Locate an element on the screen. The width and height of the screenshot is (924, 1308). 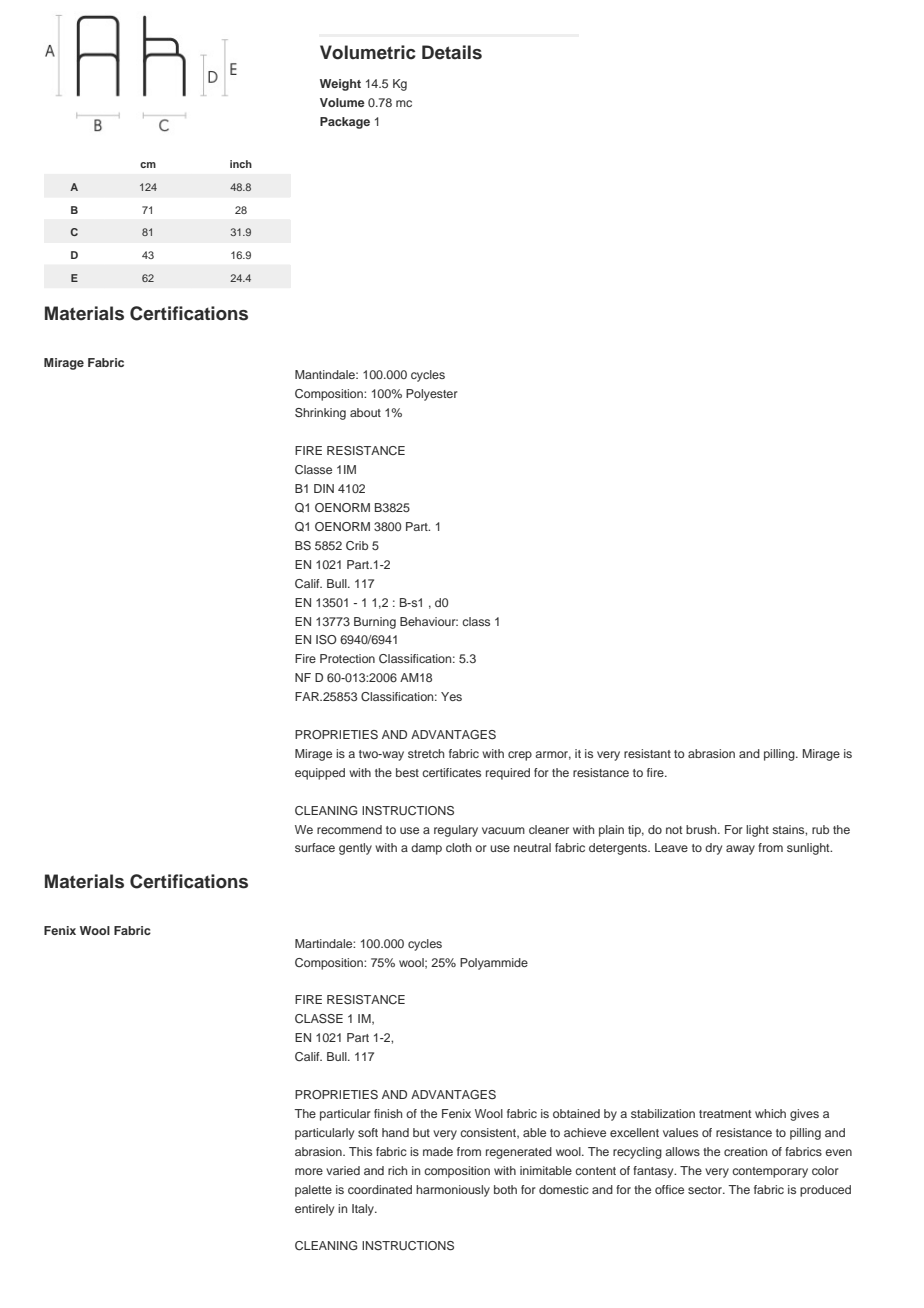
Weight is located at coordinates (340, 85).
